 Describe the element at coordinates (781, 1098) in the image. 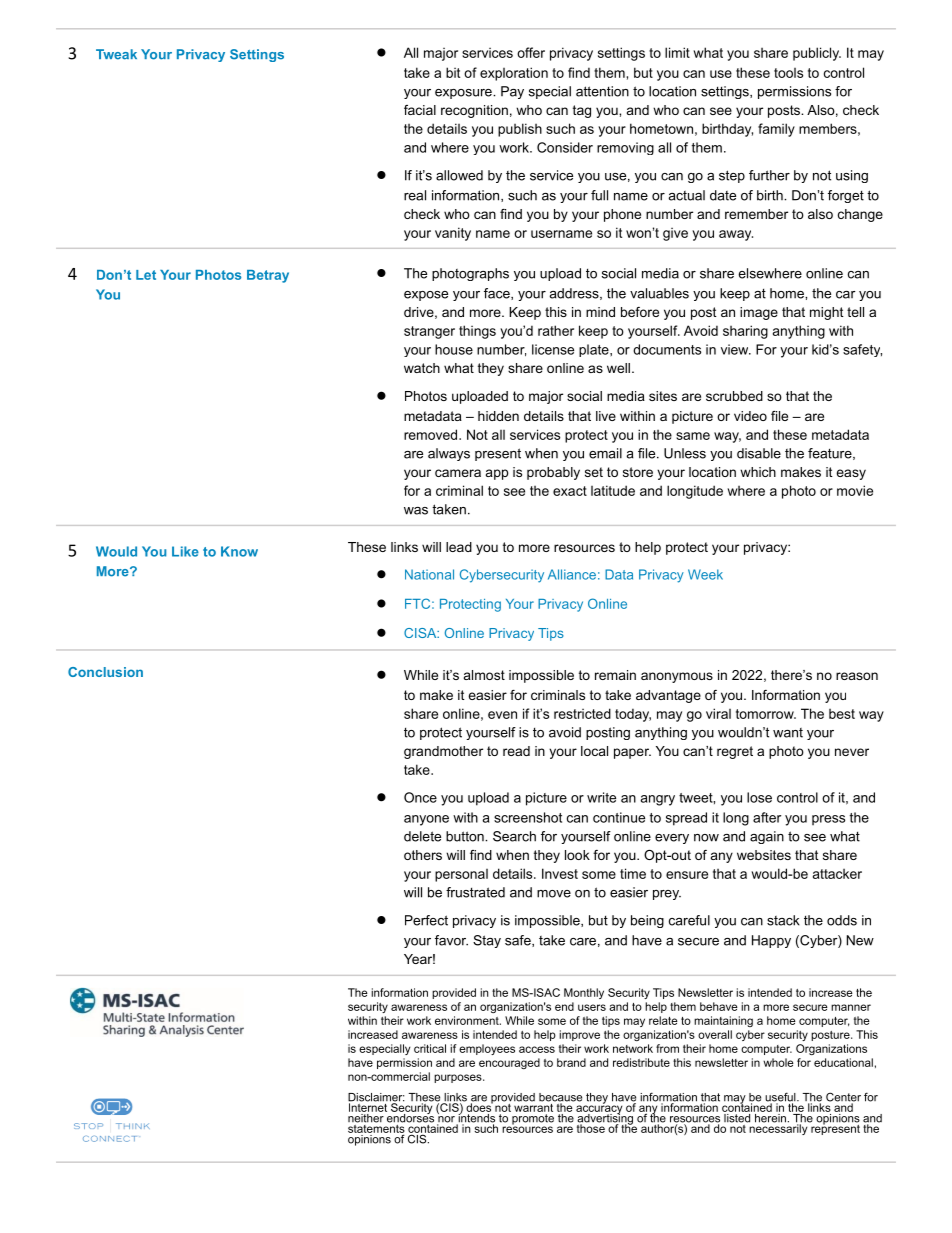

I see `useful` at that location.
